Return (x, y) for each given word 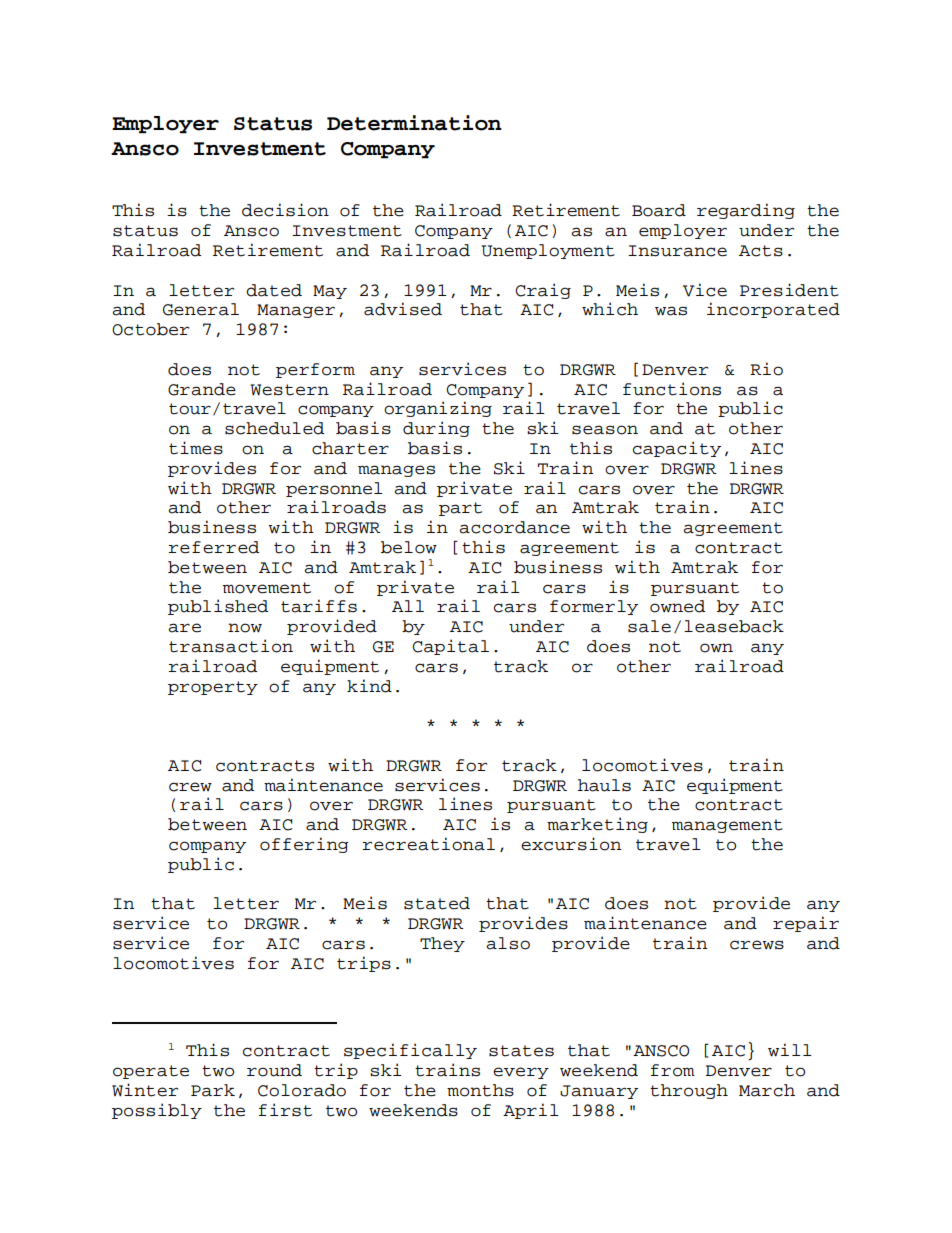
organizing (438, 409)
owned (677, 606)
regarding (746, 211)
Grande (202, 389)
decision (285, 210)
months (480, 1090)
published (218, 607)
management (727, 826)
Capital (450, 647)
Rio (766, 369)
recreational (429, 844)
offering (304, 845)
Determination (414, 123)
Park (213, 1090)
